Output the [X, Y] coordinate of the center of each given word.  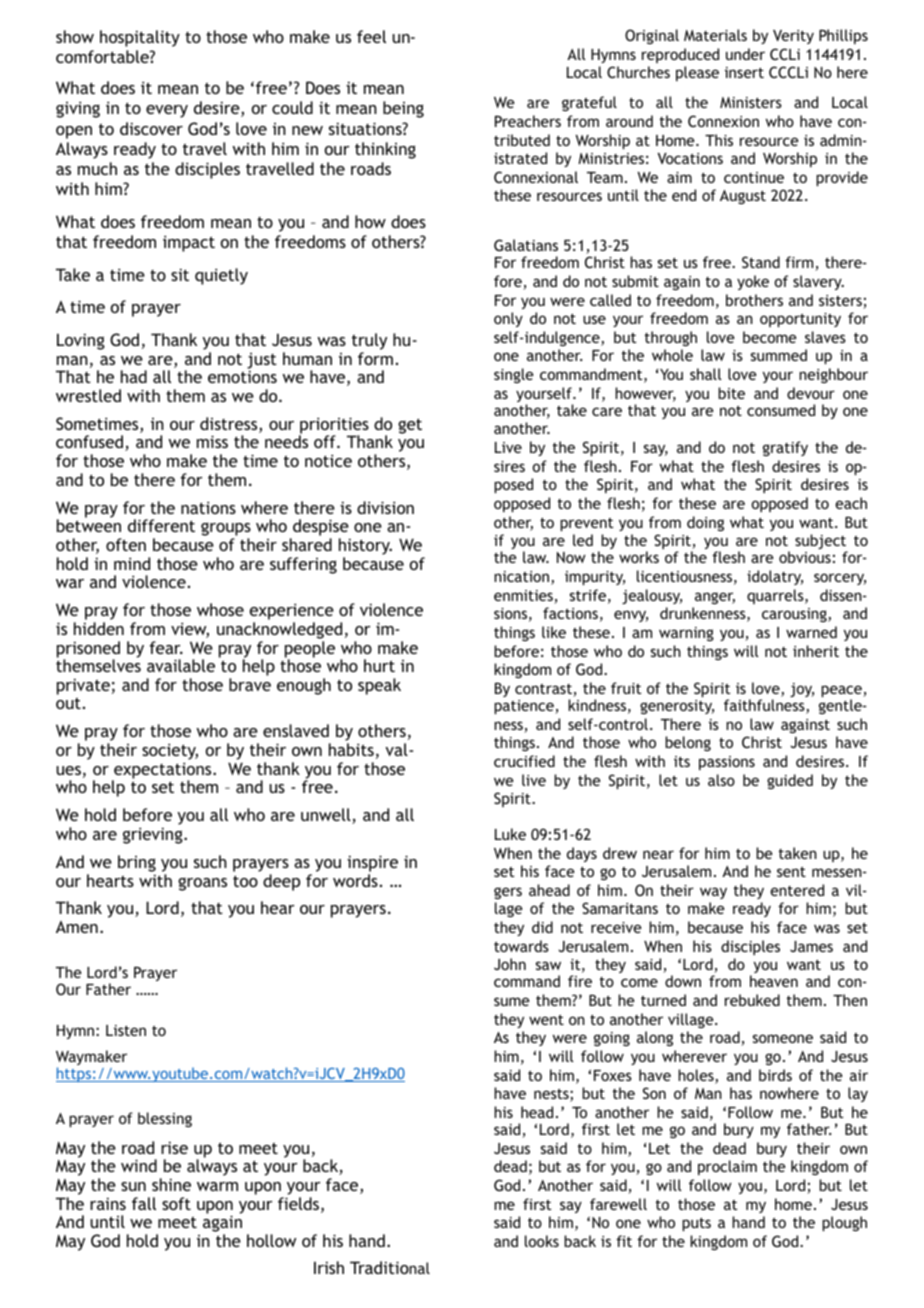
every [167, 111]
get [410, 426]
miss [212, 441]
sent [791, 872]
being [403, 109]
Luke [510, 834]
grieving [154, 835]
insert [744, 72]
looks [542, 1241]
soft [176, 1203]
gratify [785, 448]
